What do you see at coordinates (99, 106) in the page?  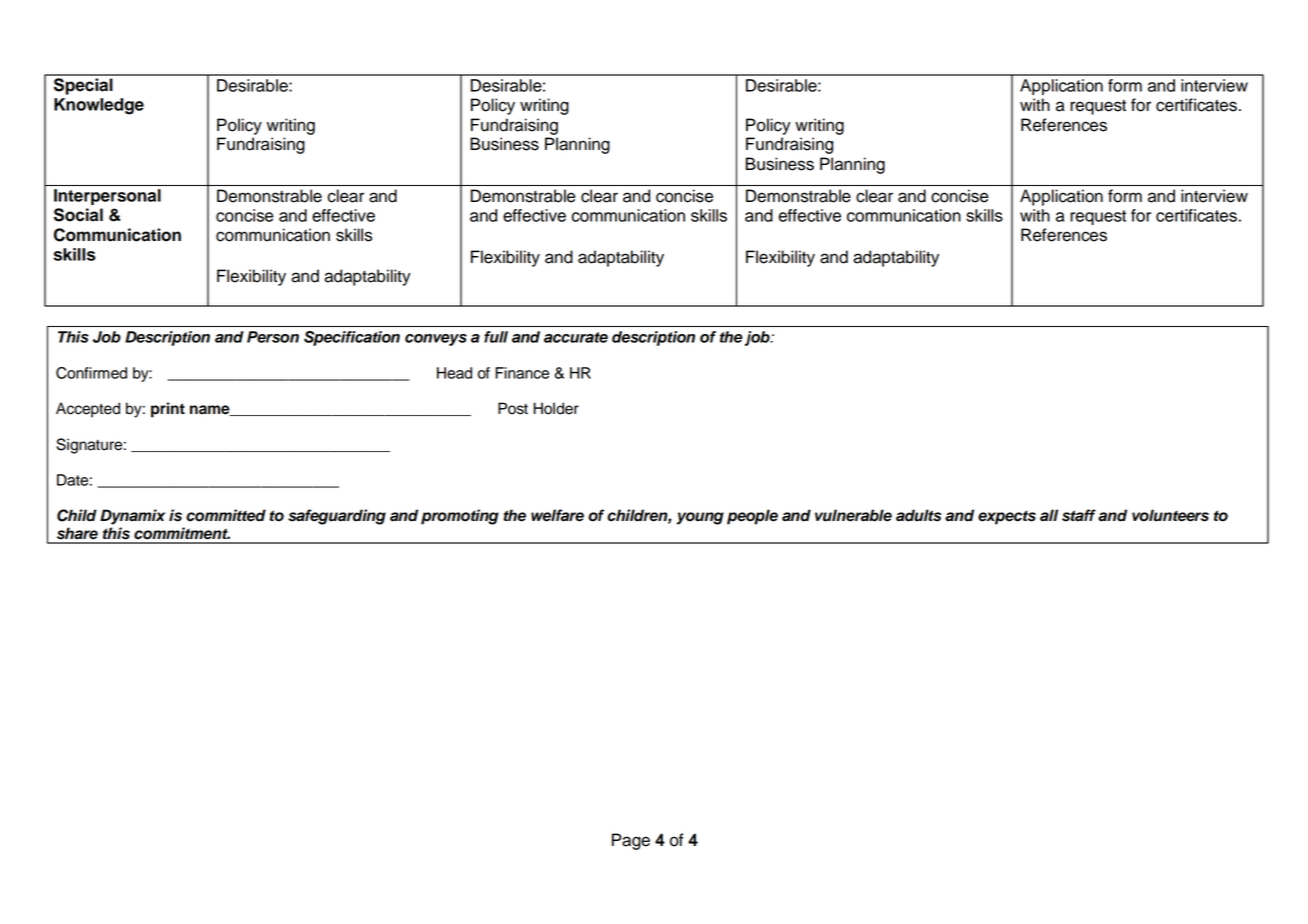 I see `Knowledge` at bounding box center [99, 106].
